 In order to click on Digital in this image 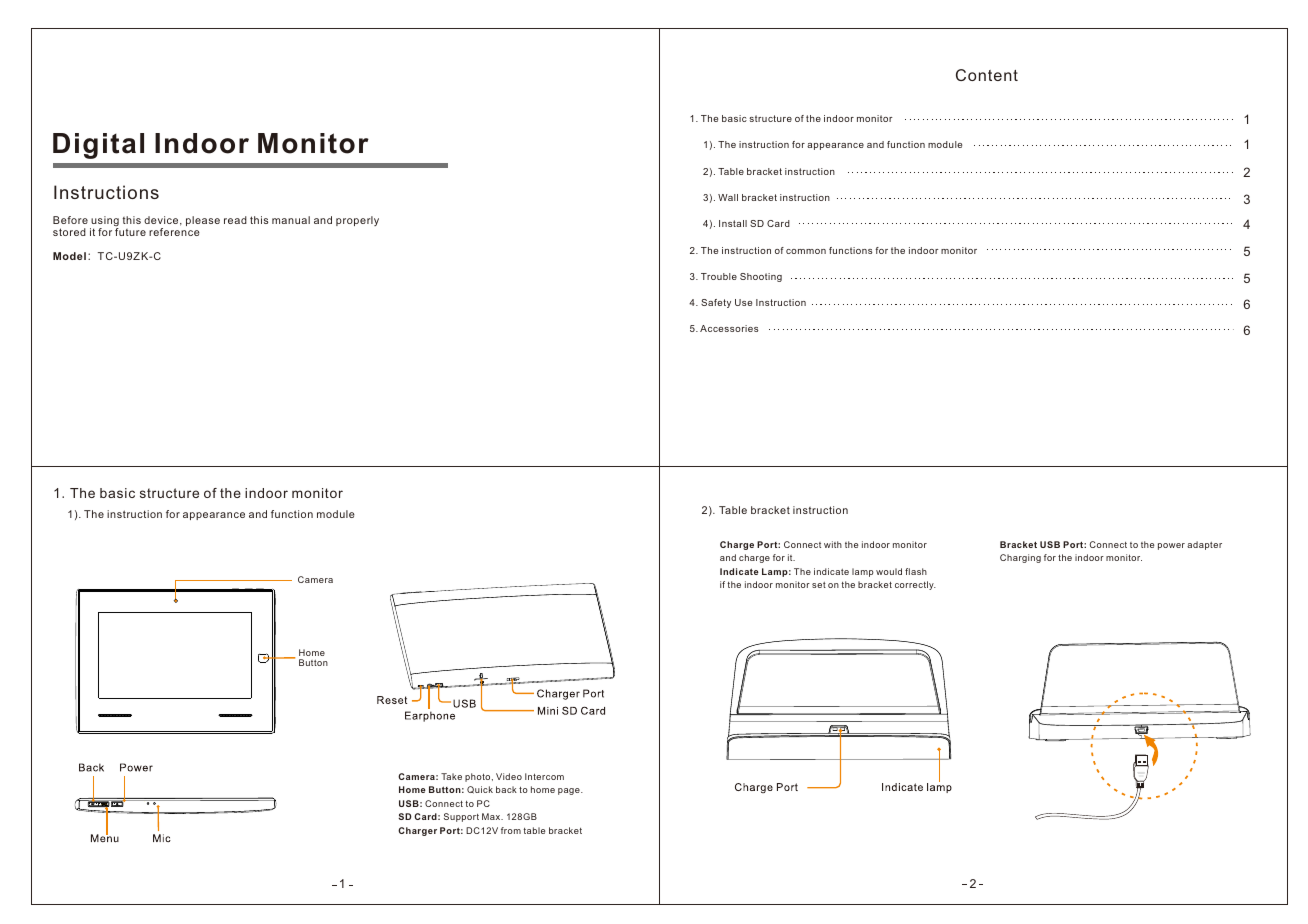, I will do `click(98, 146)`.
